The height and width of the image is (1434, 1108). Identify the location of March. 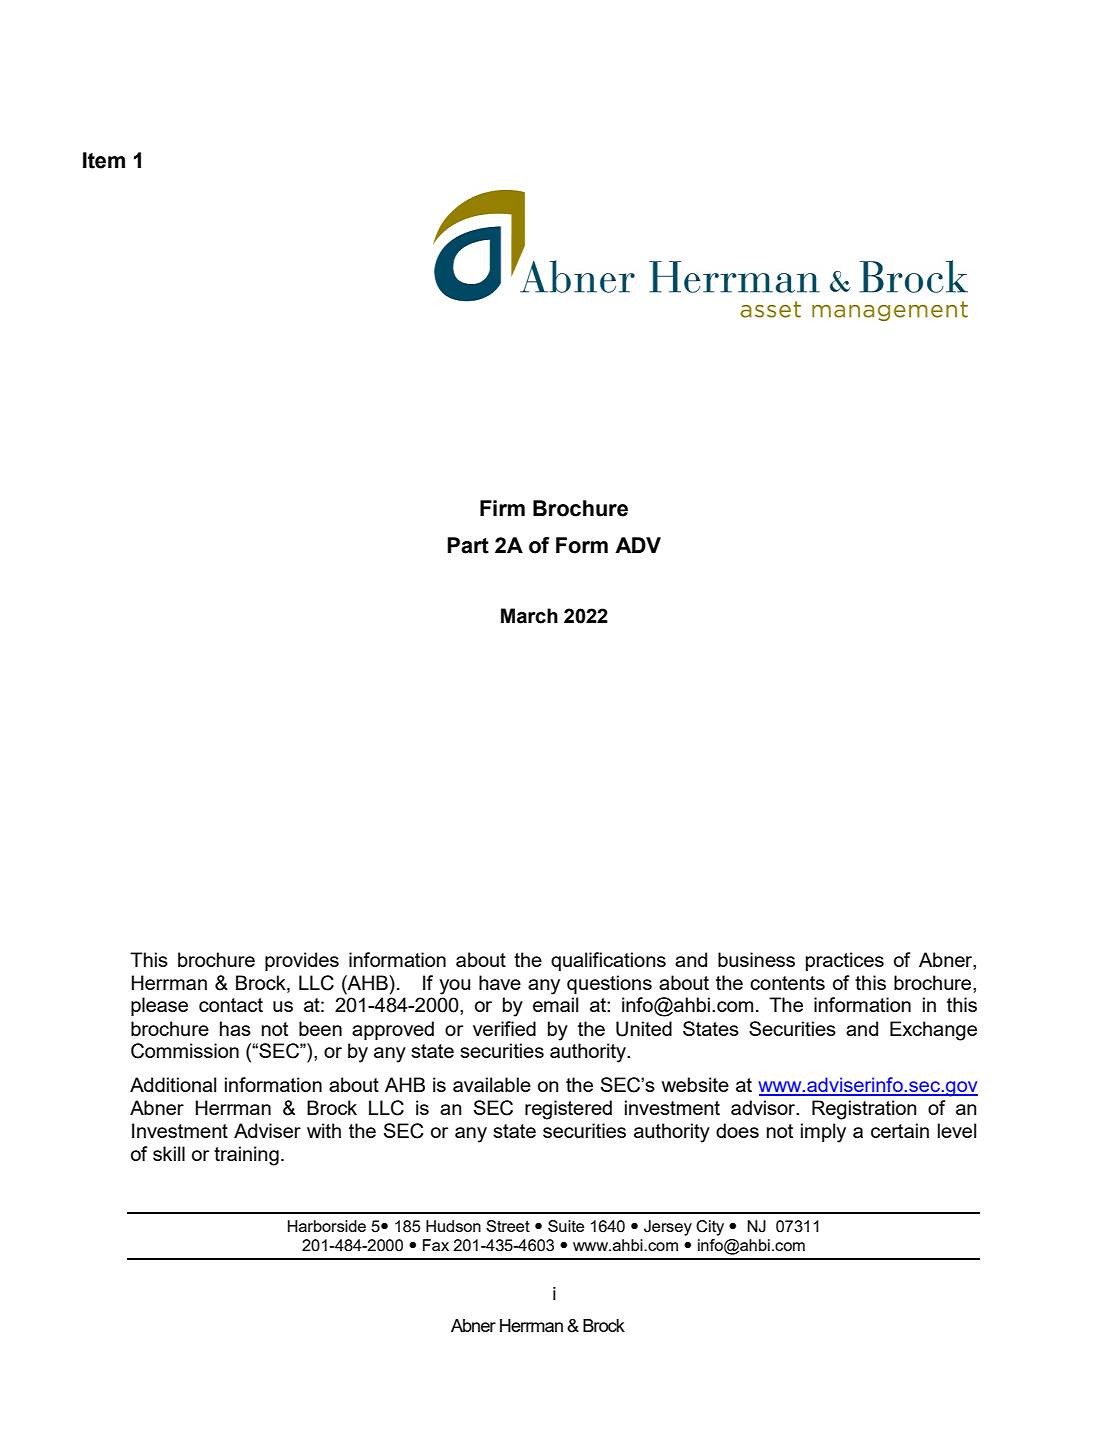
(529, 616).
